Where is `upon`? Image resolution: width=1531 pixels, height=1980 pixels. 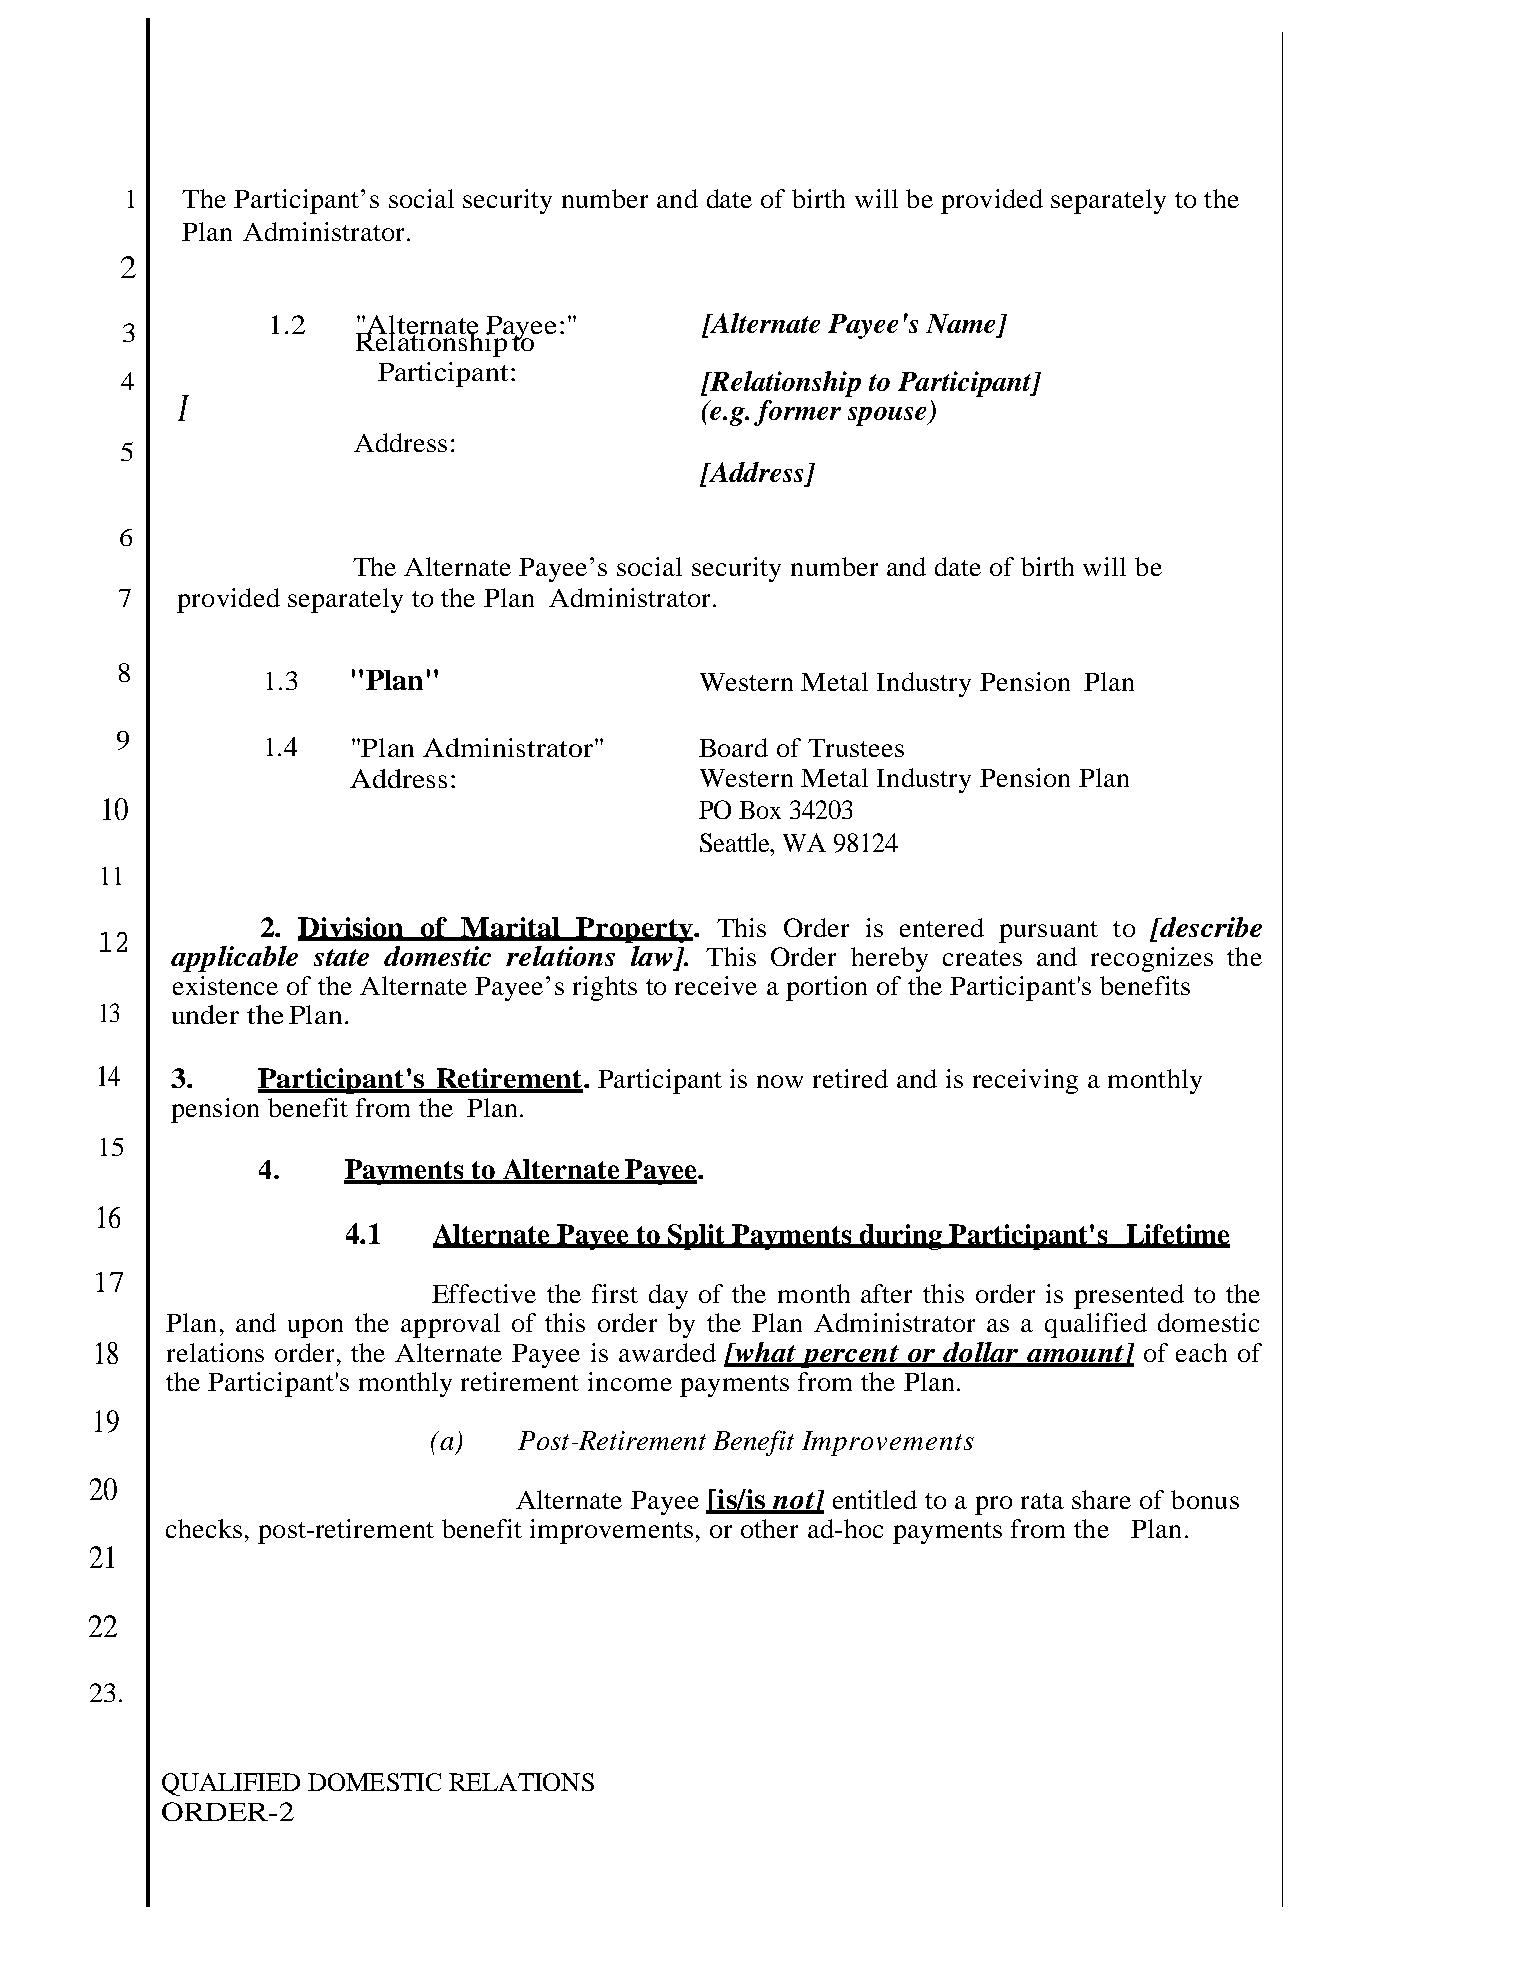
upon is located at coordinates (315, 1328).
